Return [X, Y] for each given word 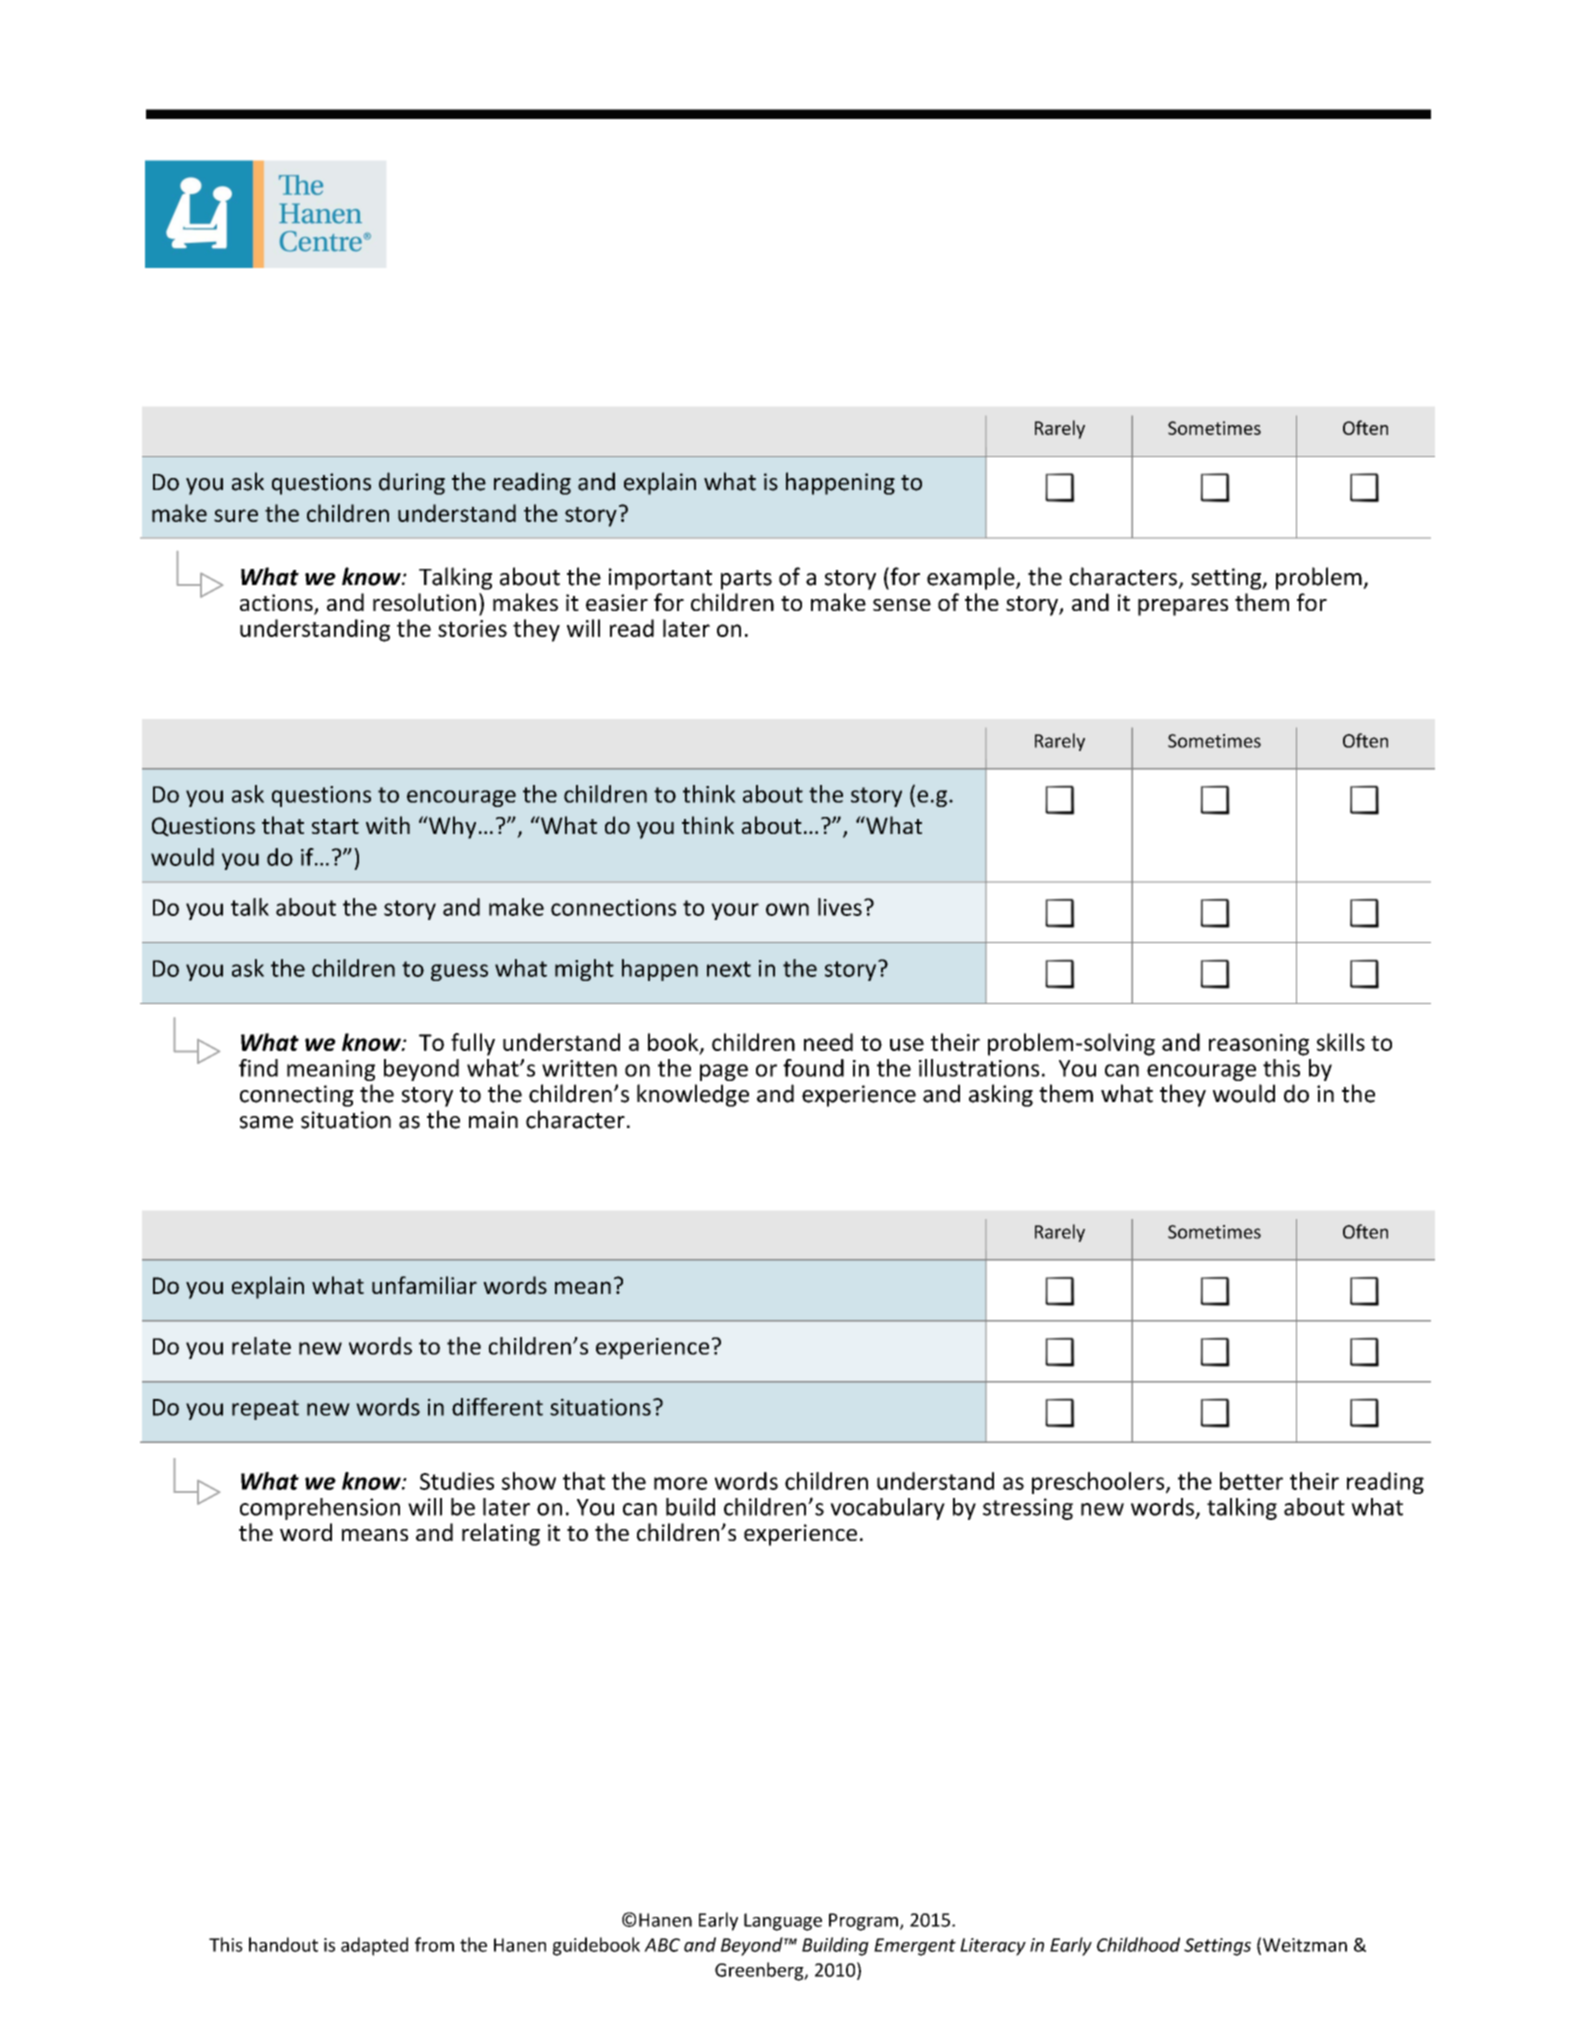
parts [746, 580]
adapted [374, 1946]
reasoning [1259, 1045]
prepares [1183, 607]
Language [783, 1922]
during [412, 483]
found [813, 1068]
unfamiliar [424, 1285]
